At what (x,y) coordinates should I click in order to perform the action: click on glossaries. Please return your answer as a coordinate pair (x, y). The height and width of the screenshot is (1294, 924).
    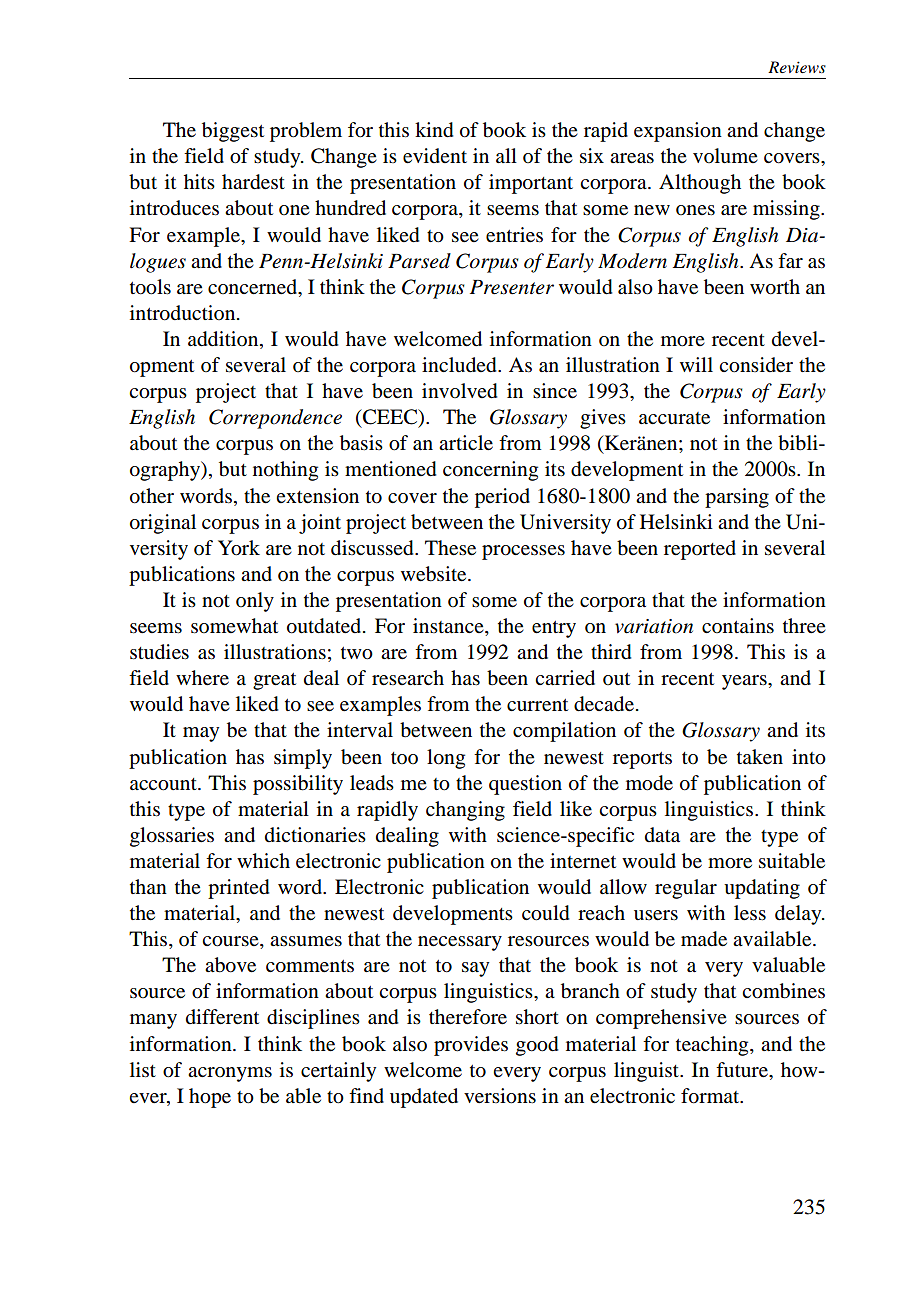
    Looking at the image, I should click on (172, 837).
